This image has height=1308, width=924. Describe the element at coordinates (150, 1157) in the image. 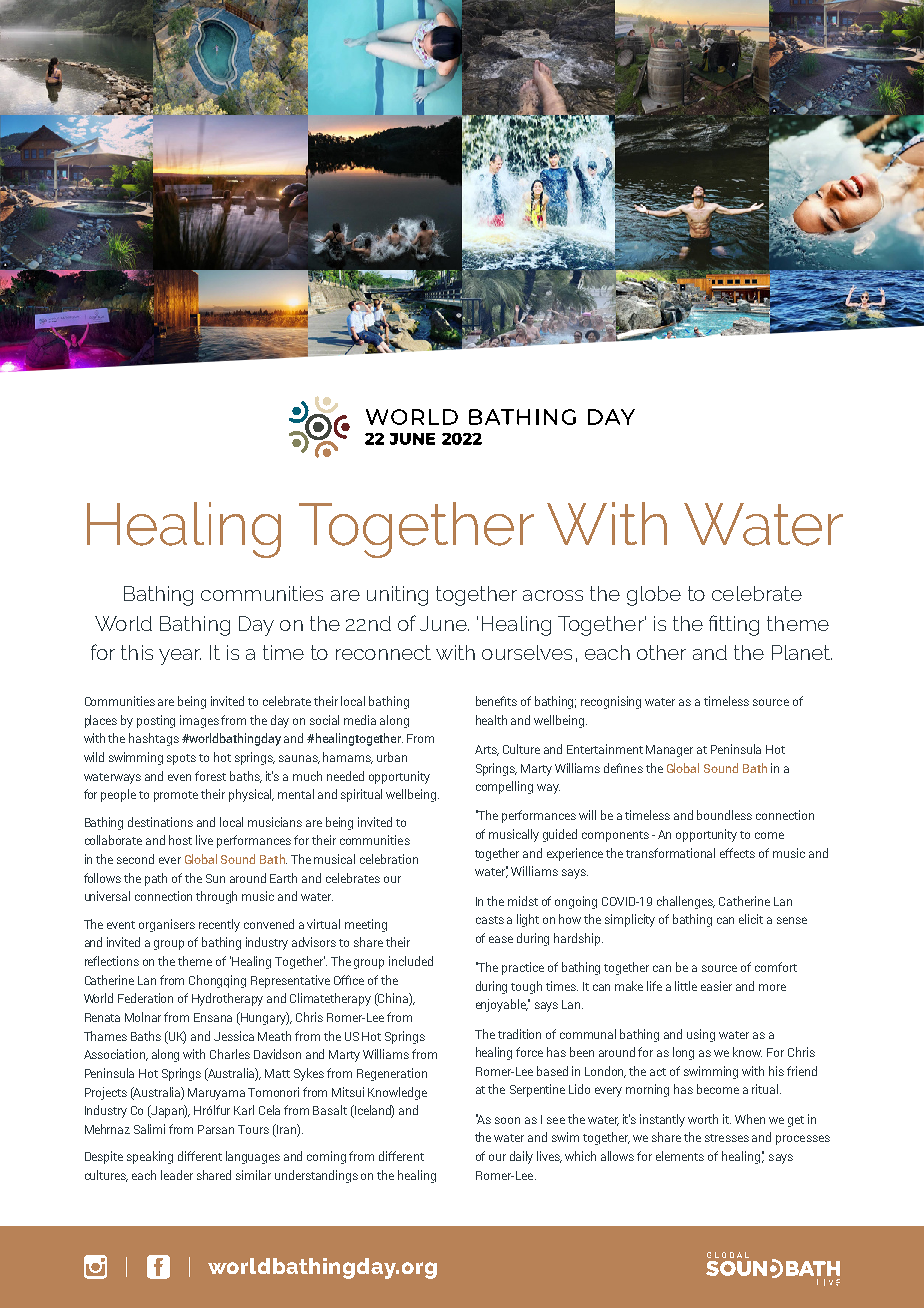

I see `speaking` at that location.
